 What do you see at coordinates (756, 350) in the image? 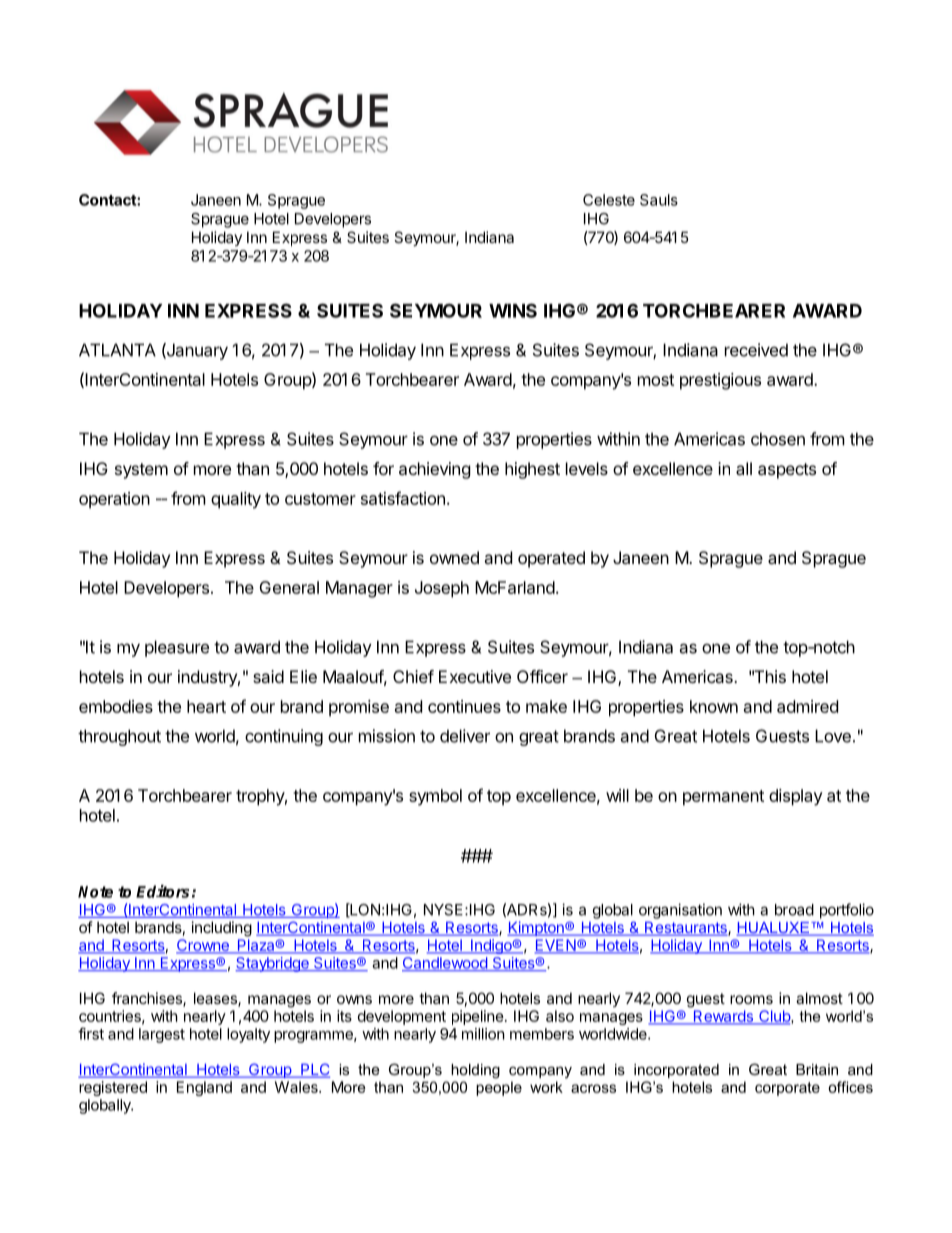
I see `received` at bounding box center [756, 350].
